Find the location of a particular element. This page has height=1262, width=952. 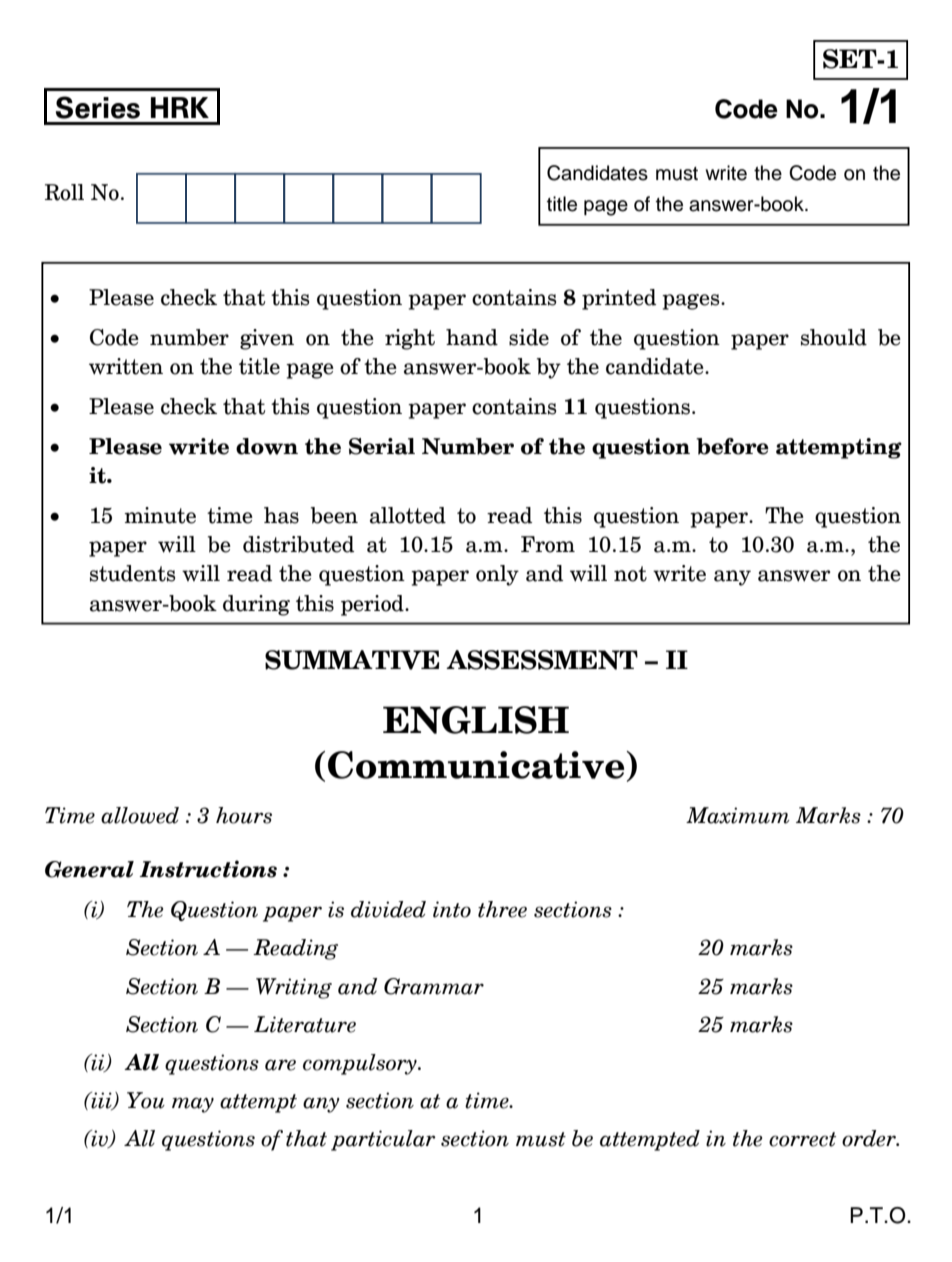

before is located at coordinates (732, 446).
